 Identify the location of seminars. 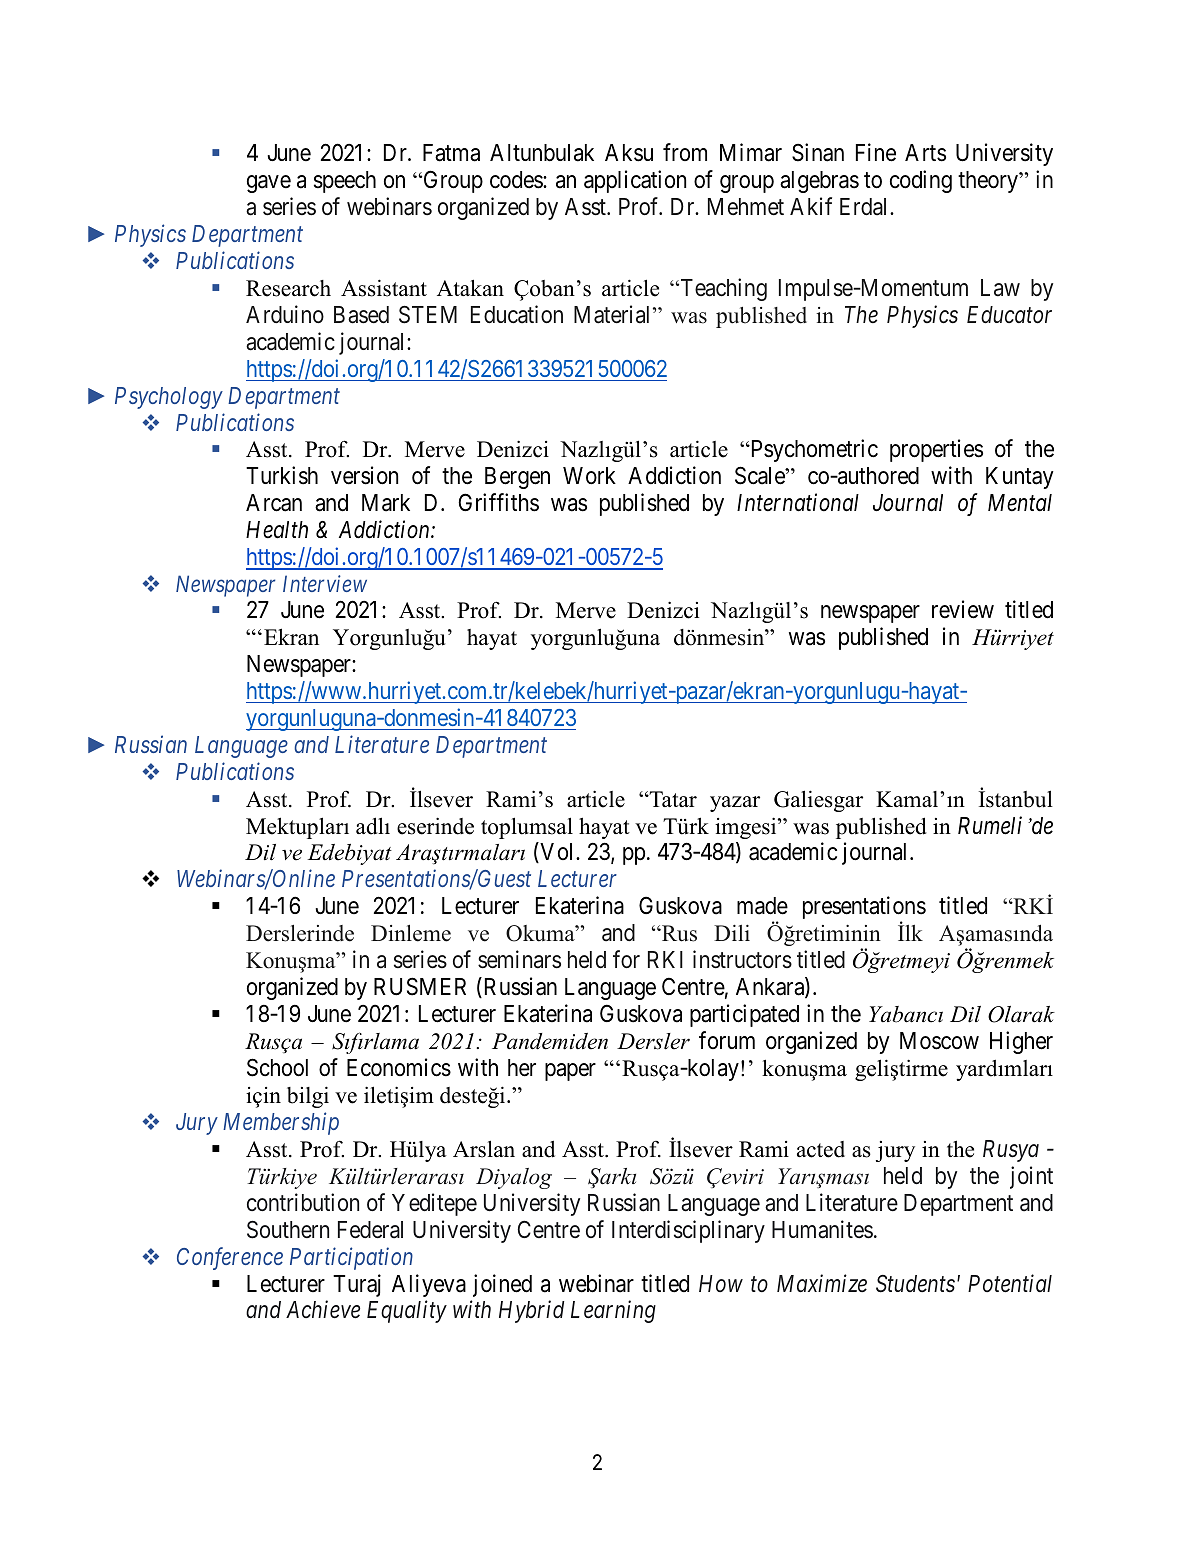
(519, 959).
